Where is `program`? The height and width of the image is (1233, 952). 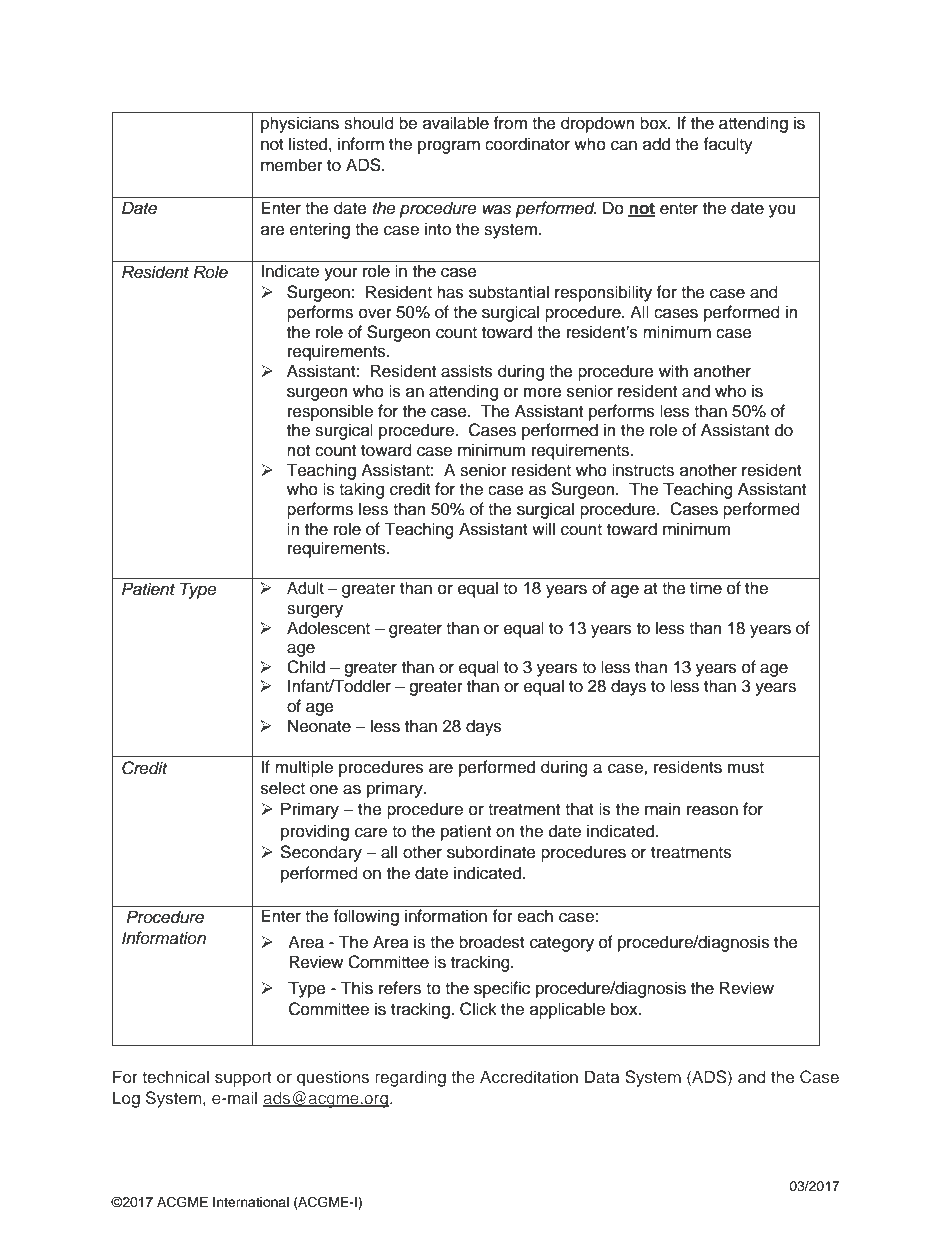 program is located at coordinates (449, 147).
